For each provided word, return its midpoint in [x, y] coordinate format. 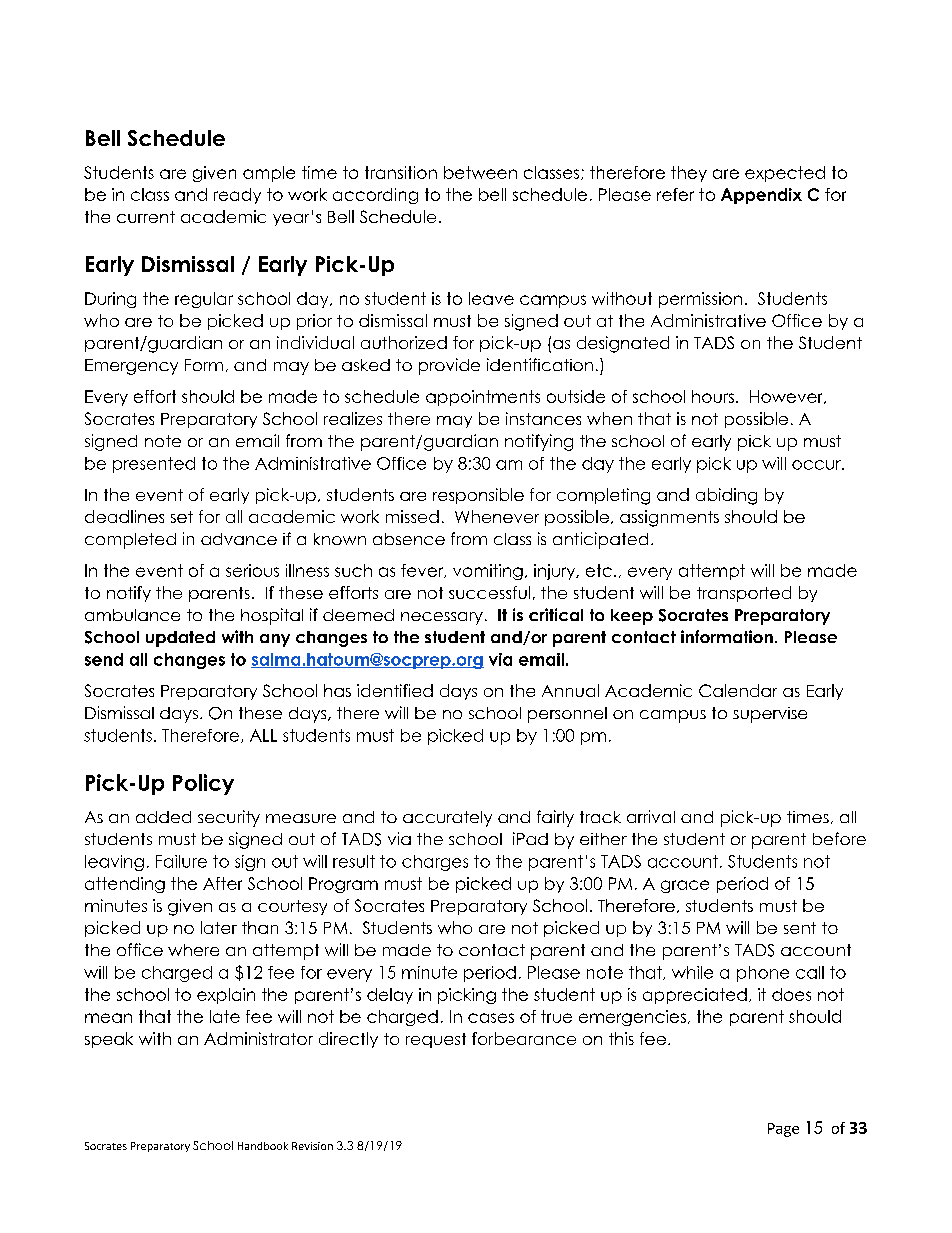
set [182, 517]
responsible [478, 496]
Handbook [263, 1146]
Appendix [761, 196]
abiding [726, 496]
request [436, 1040]
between [480, 172]
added [163, 817]
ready [237, 196]
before [839, 838]
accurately [447, 819]
